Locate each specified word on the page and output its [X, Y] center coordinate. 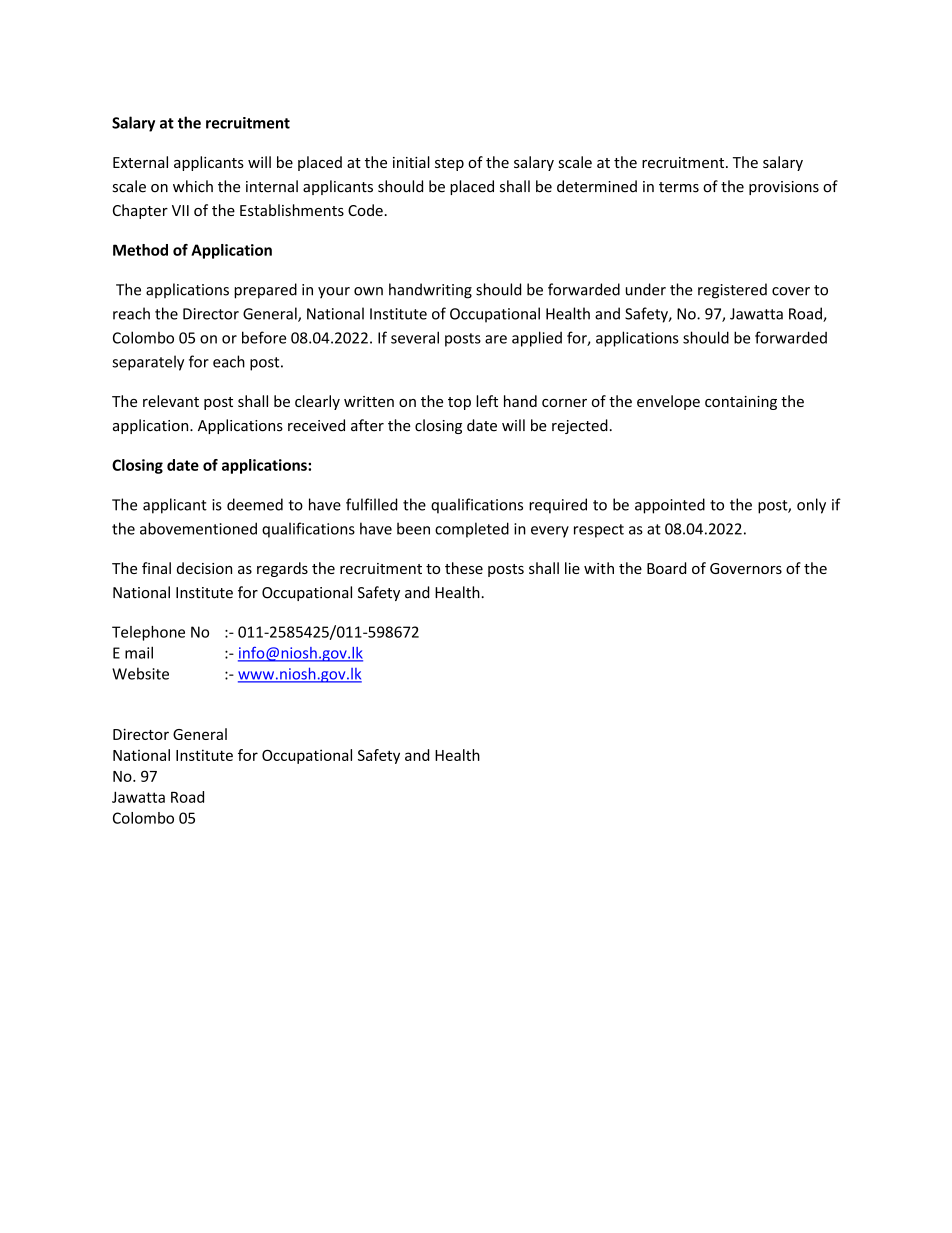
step [449, 164]
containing [741, 403]
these [464, 568]
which [193, 186]
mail [139, 652]
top [459, 403]
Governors [746, 568]
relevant [171, 401]
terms [679, 187]
